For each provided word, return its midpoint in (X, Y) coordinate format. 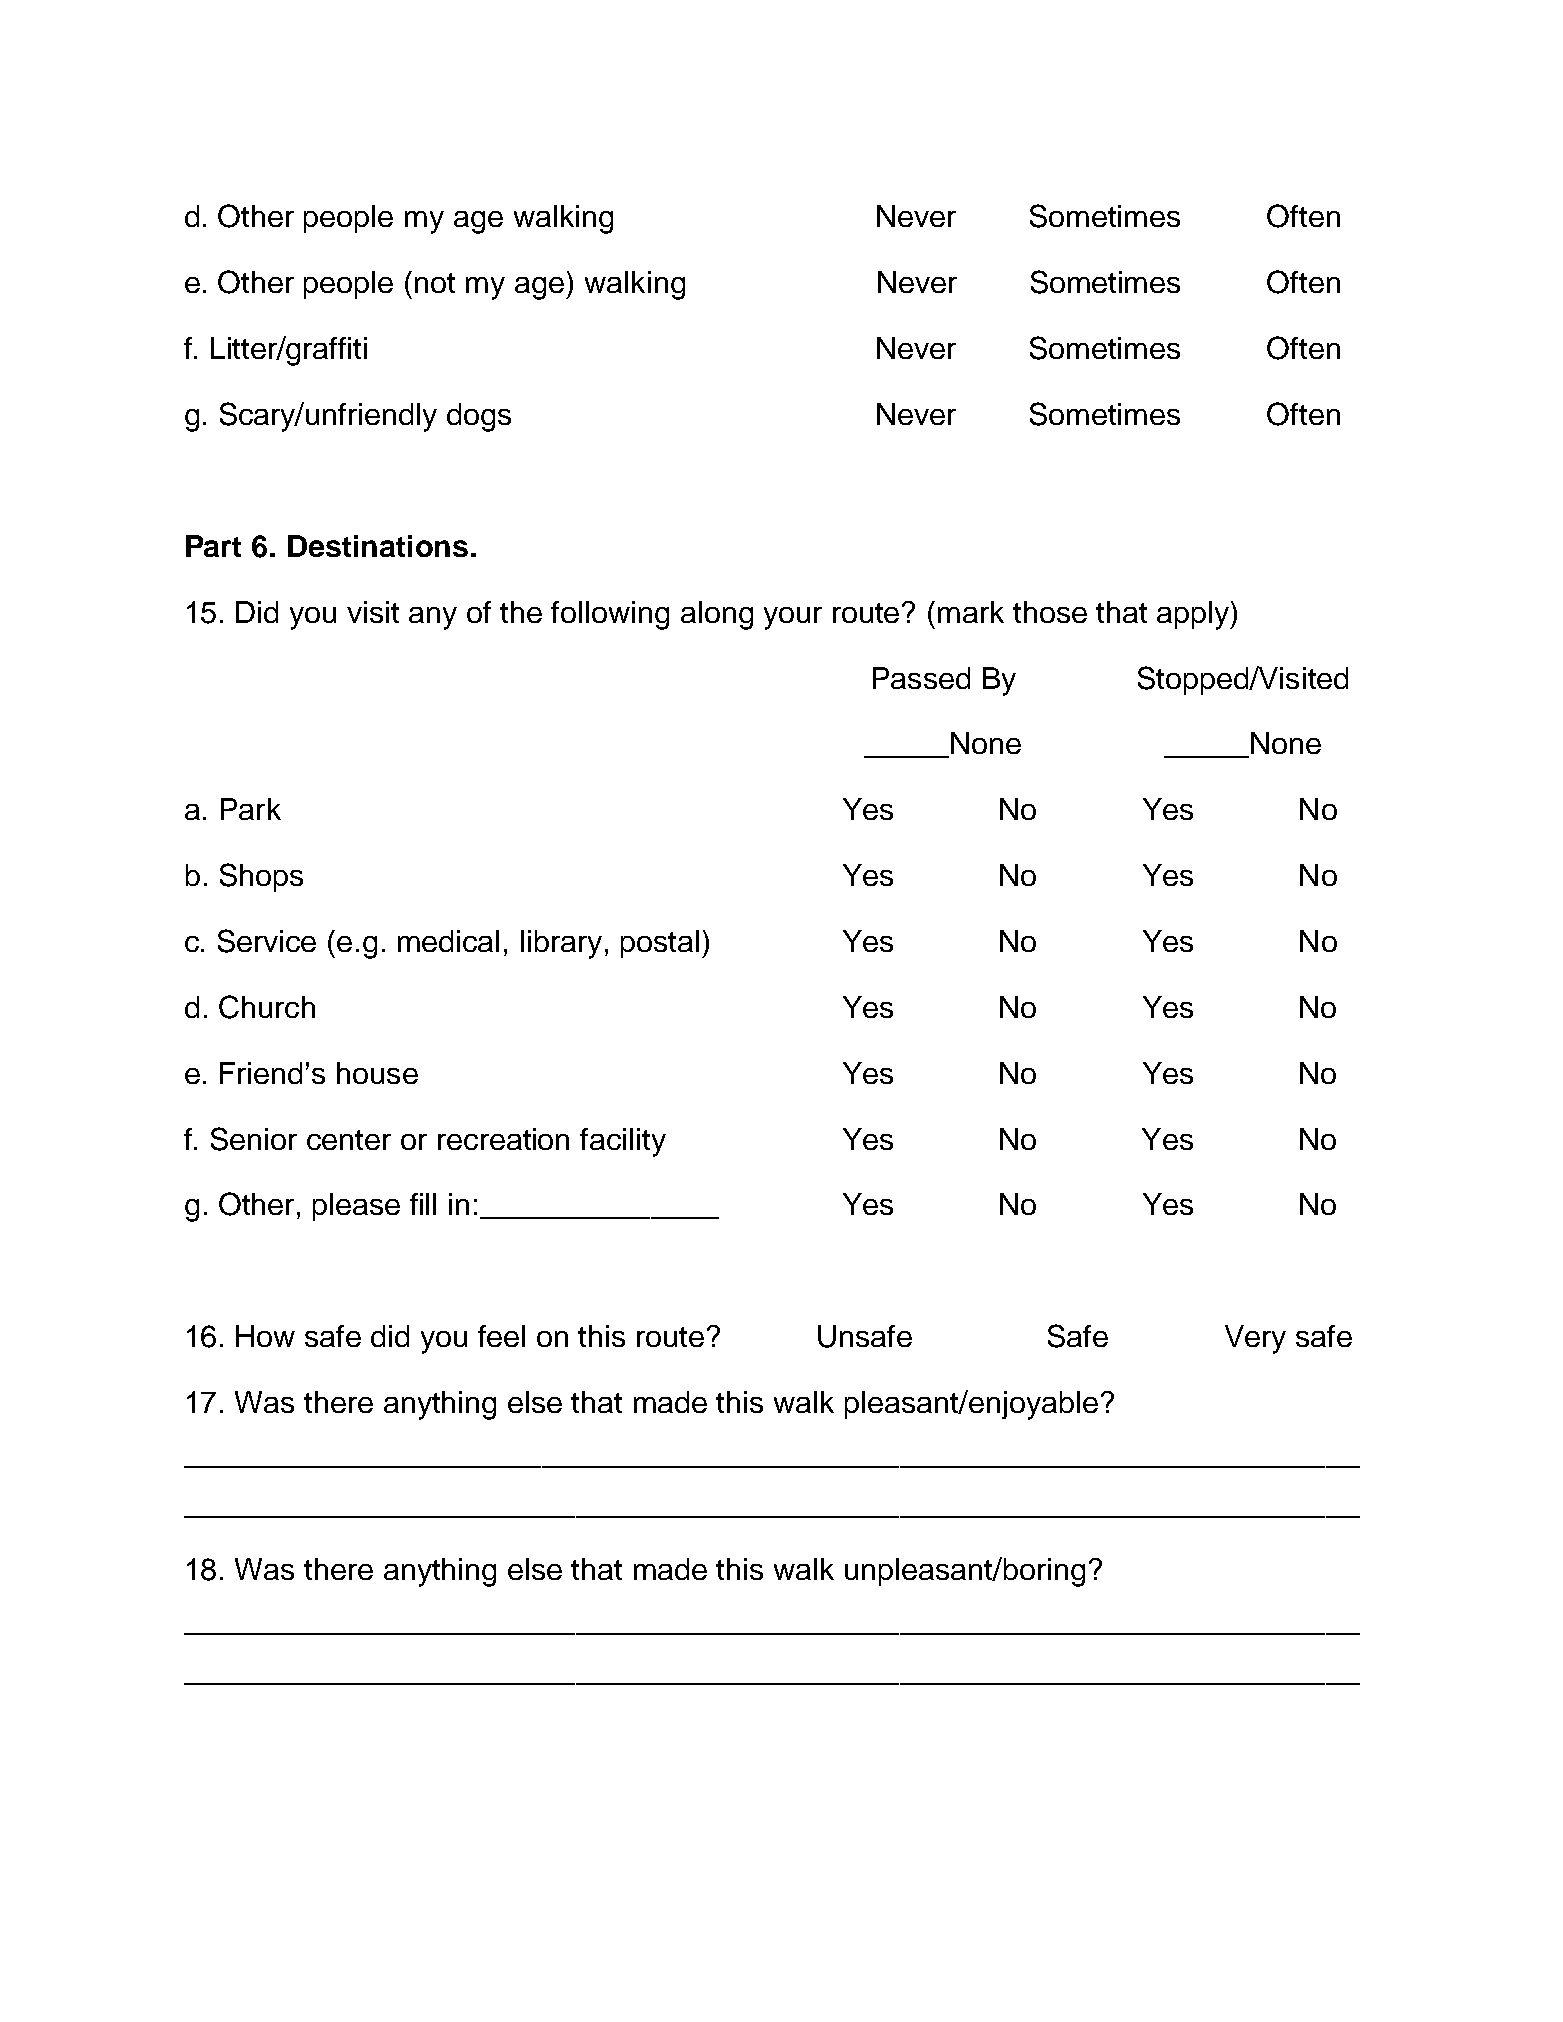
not (435, 283)
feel (501, 1336)
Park (251, 809)
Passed (921, 678)
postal (660, 944)
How (265, 1336)
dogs (479, 417)
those (1050, 612)
